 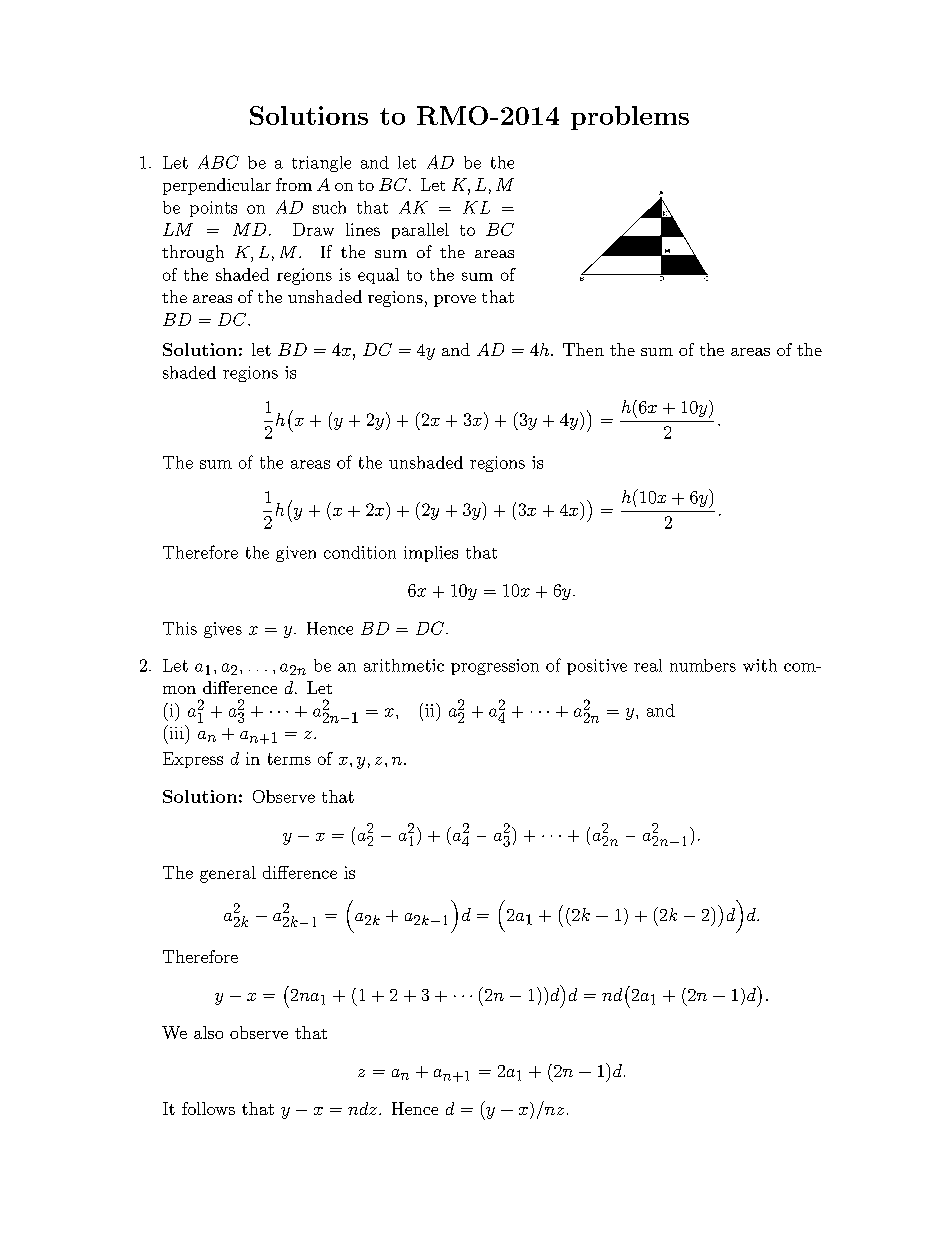 What do you see at coordinates (218, 162) in the image?
I see `ABC` at bounding box center [218, 162].
